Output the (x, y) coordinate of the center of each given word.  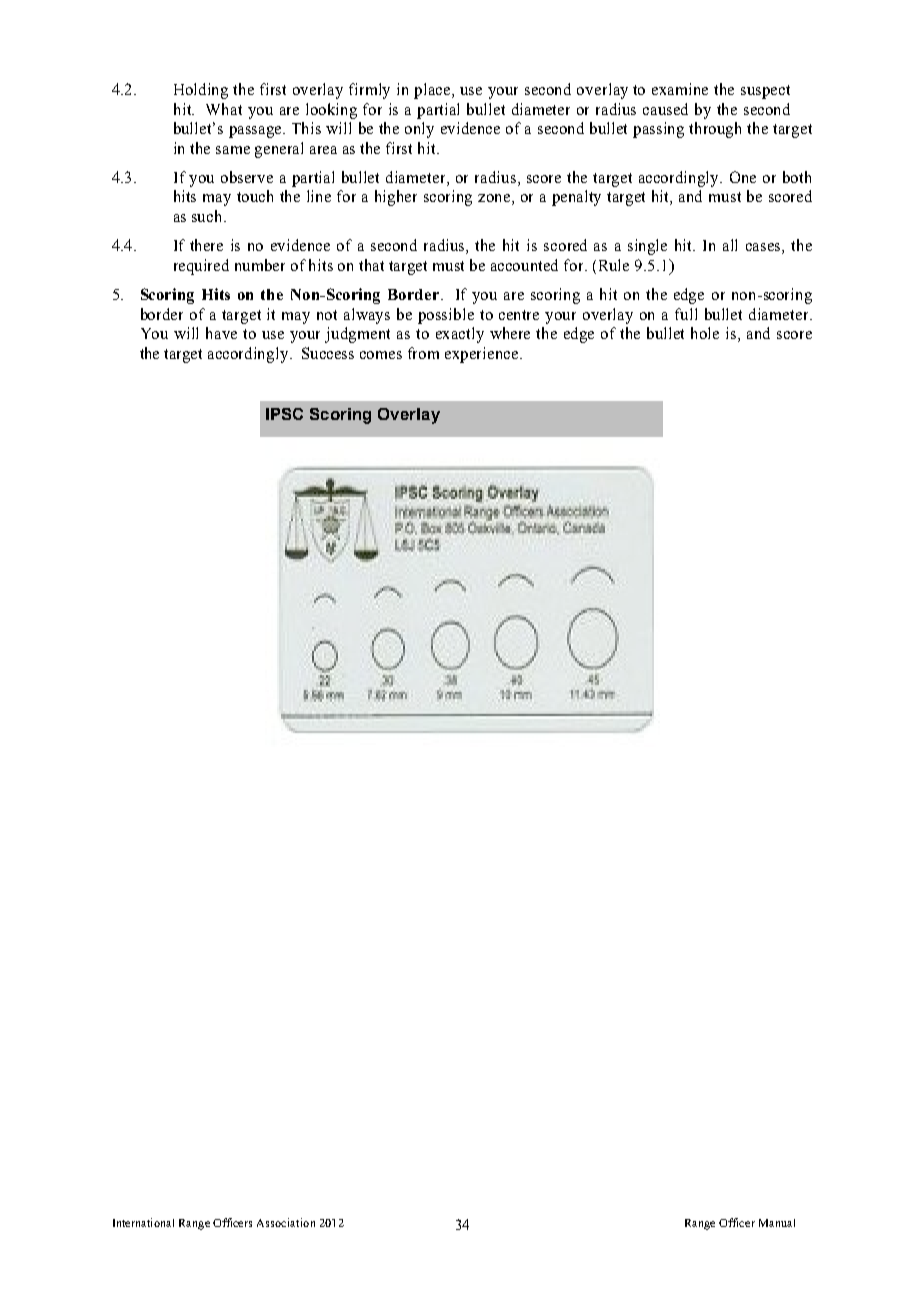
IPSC (284, 414)
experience (483, 355)
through (715, 130)
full (686, 314)
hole (705, 333)
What (224, 109)
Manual (777, 1223)
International (143, 1222)
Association (286, 1222)
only (419, 130)
